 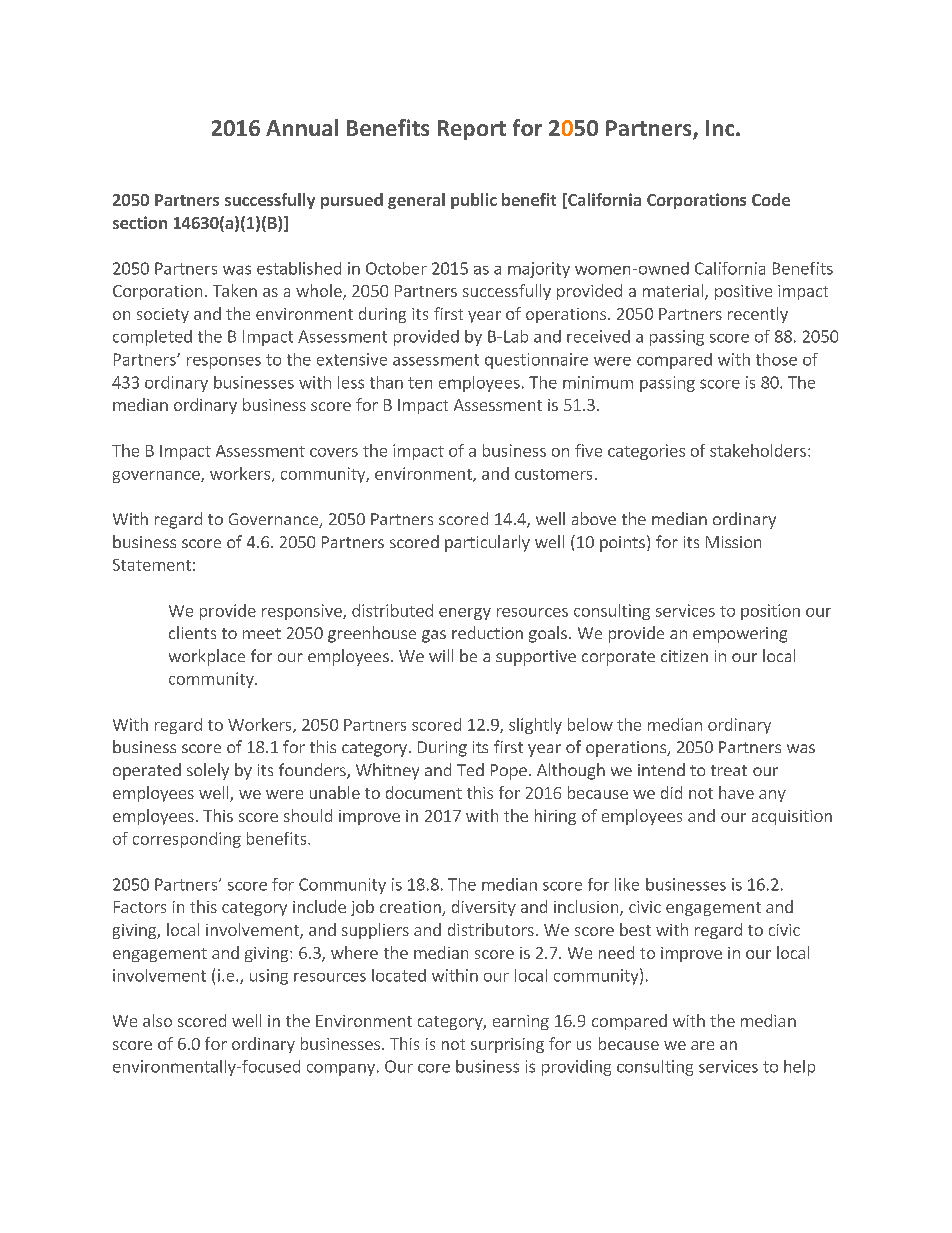 I want to click on solely, so click(x=208, y=771).
